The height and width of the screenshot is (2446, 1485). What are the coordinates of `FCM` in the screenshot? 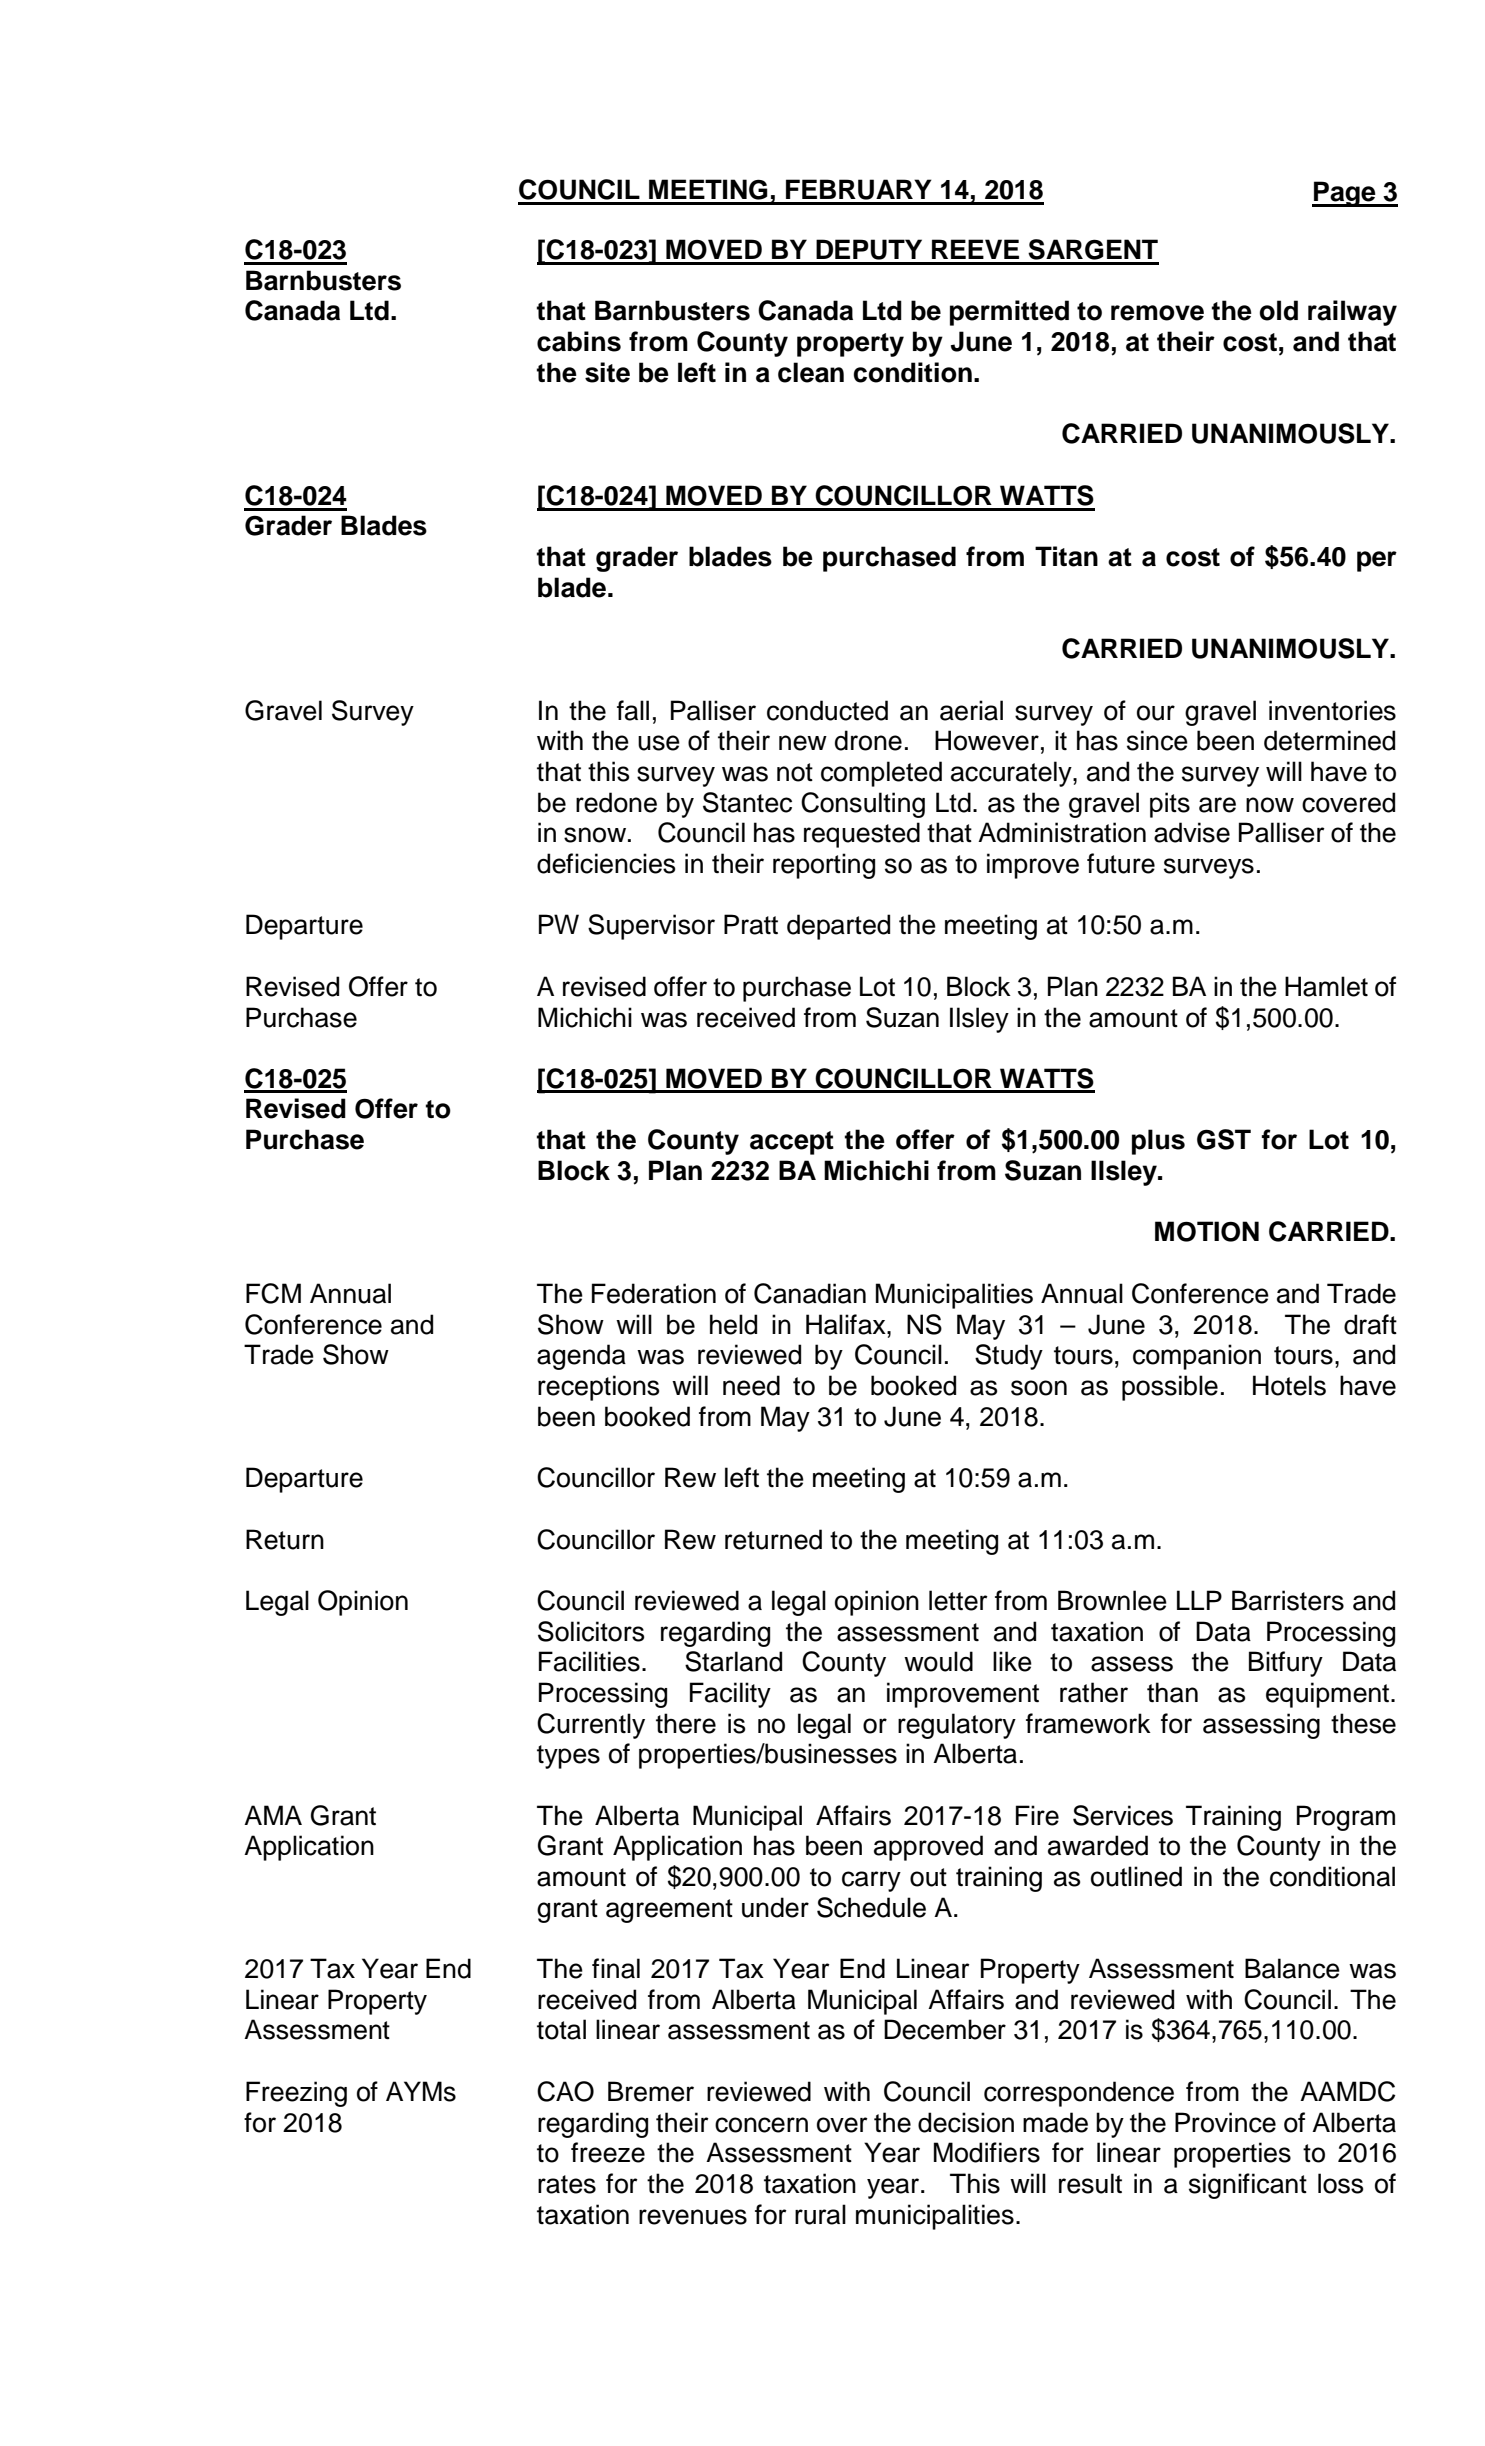 It's located at (273, 1293).
